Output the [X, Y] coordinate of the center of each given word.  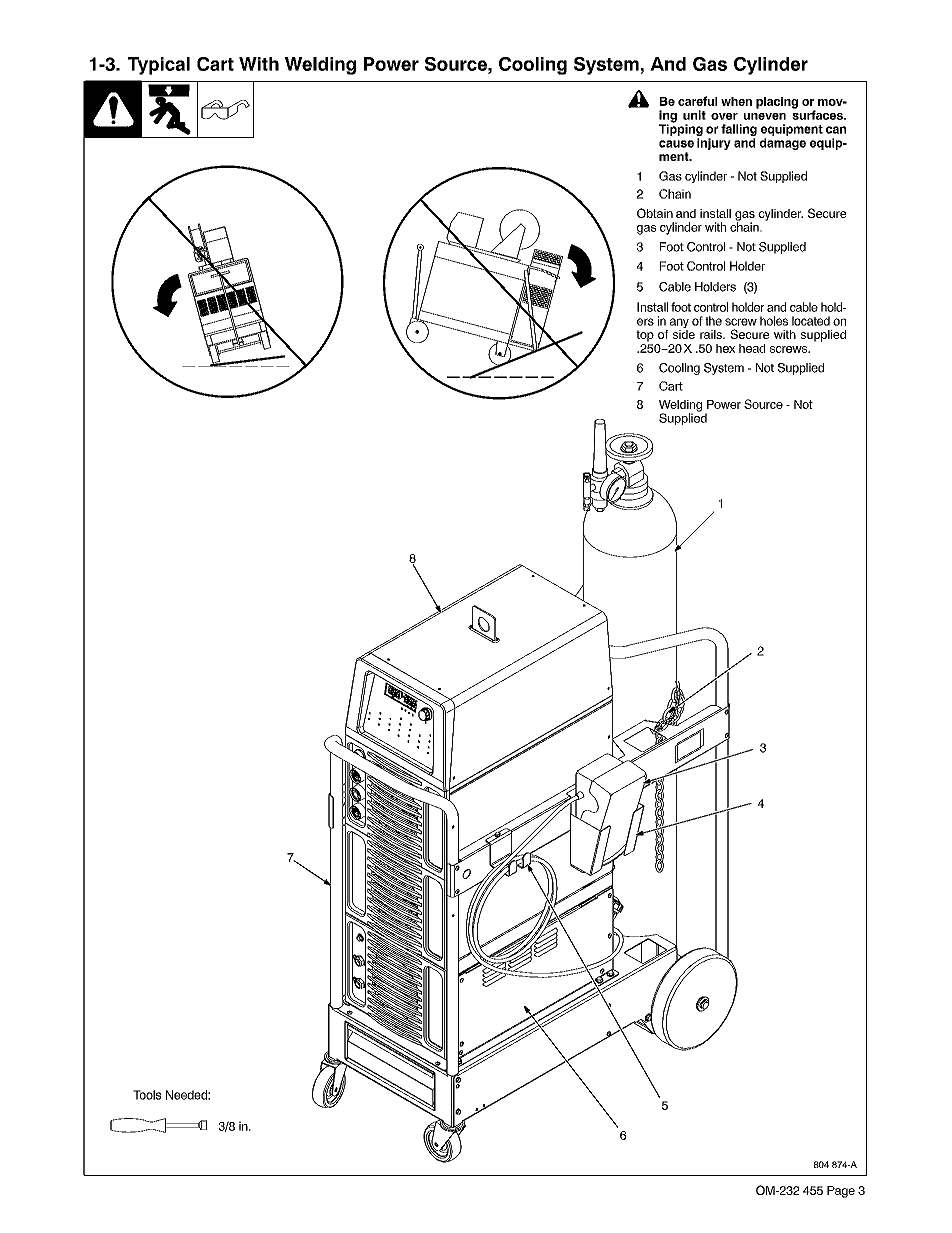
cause [676, 144]
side [684, 333]
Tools [147, 1095]
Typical [159, 66]
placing [777, 103]
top [645, 336]
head [752, 348]
